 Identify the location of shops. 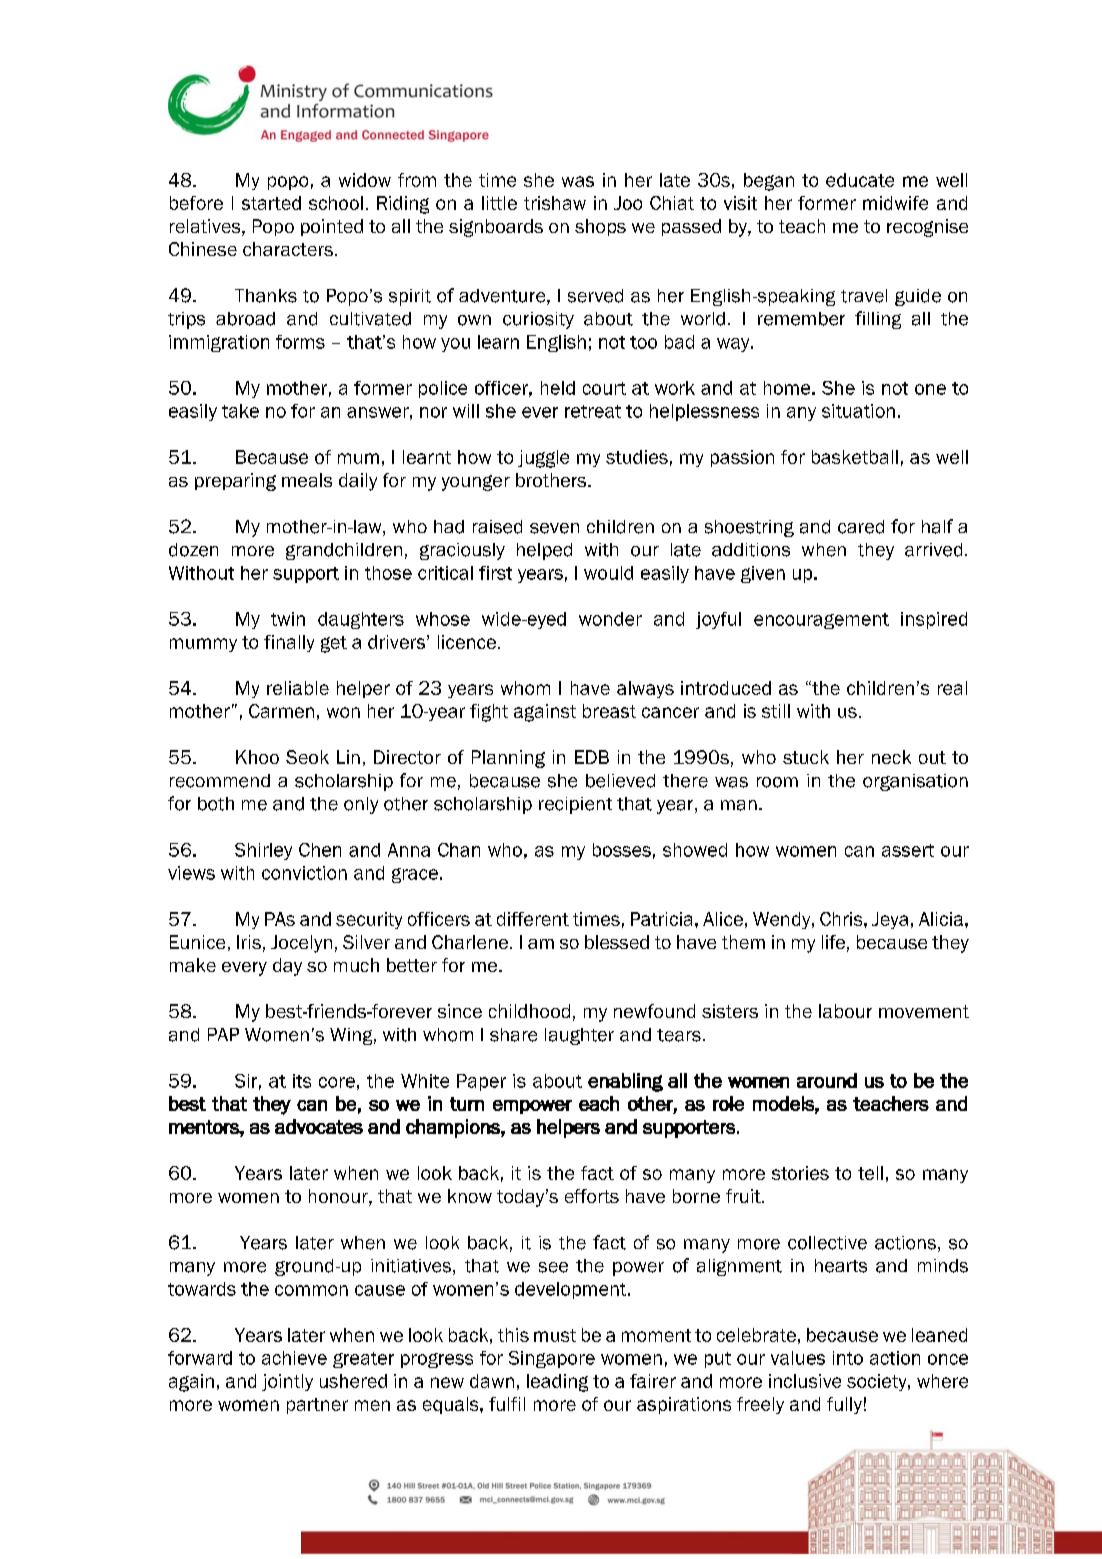
(600, 227).
